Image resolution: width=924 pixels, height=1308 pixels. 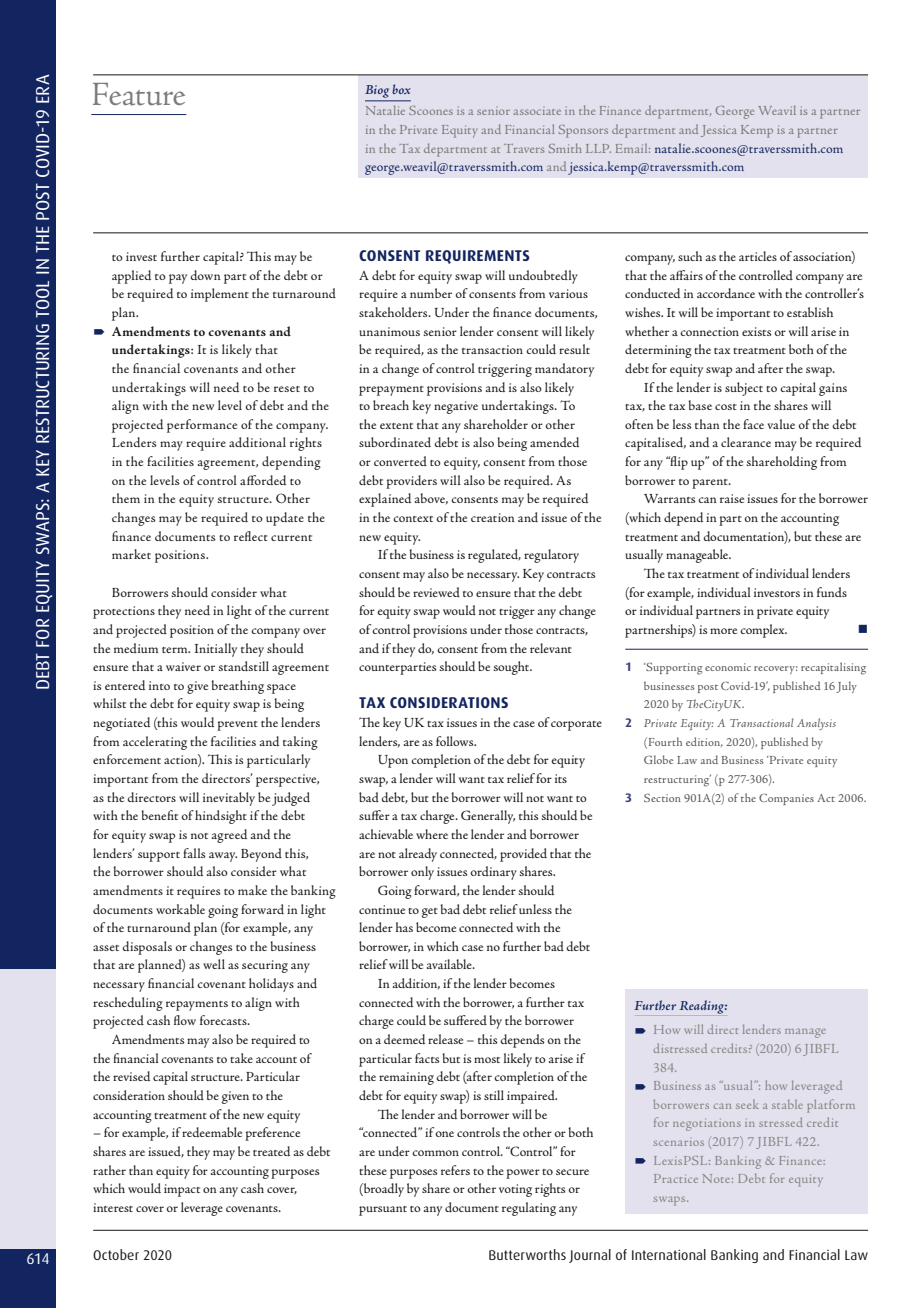 I want to click on associate, so click(x=537, y=112).
